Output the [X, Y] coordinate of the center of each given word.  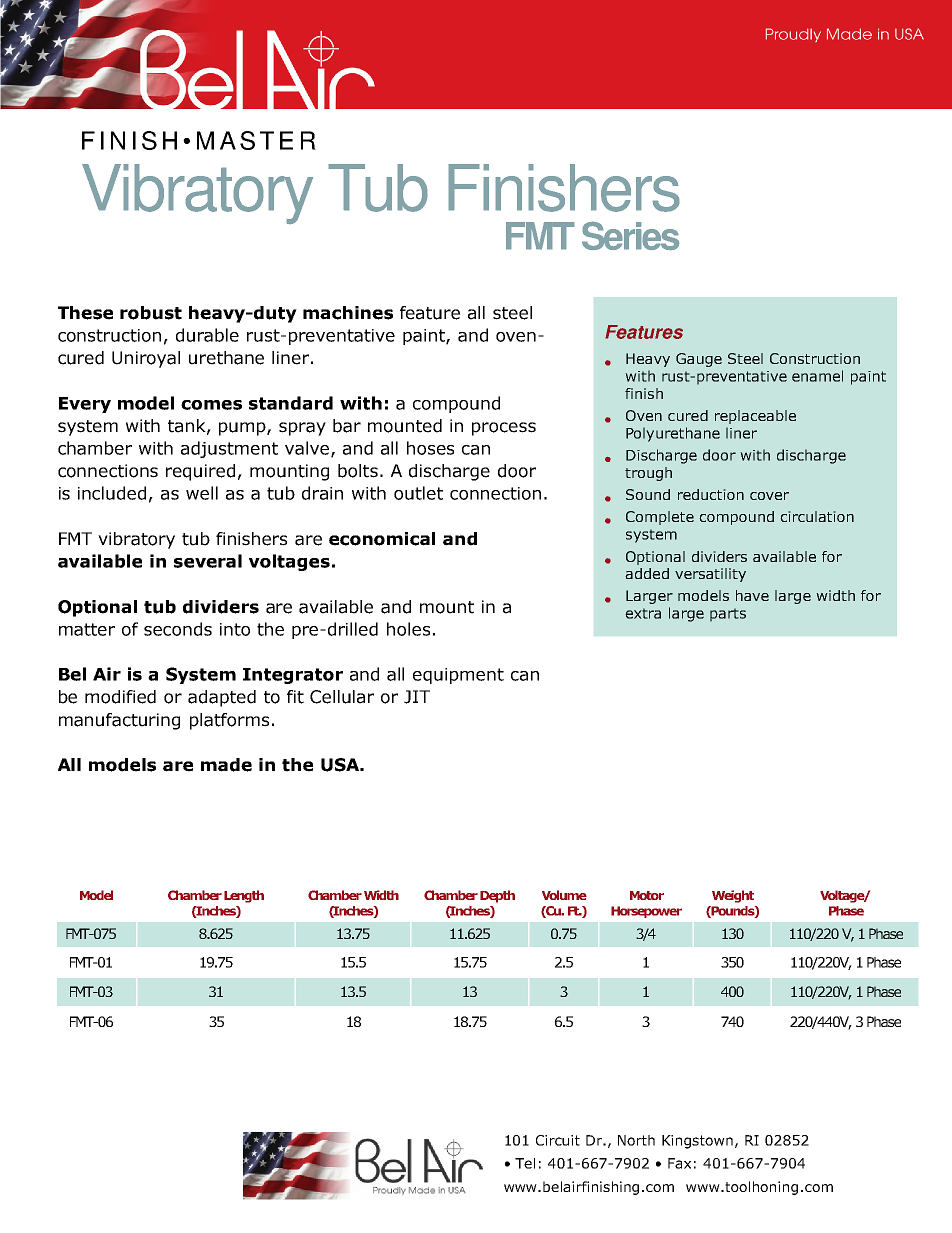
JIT [417, 697]
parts [728, 615]
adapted [222, 698]
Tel [525, 1163]
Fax [679, 1163]
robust [151, 313]
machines [348, 313]
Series [631, 236]
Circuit [558, 1140]
